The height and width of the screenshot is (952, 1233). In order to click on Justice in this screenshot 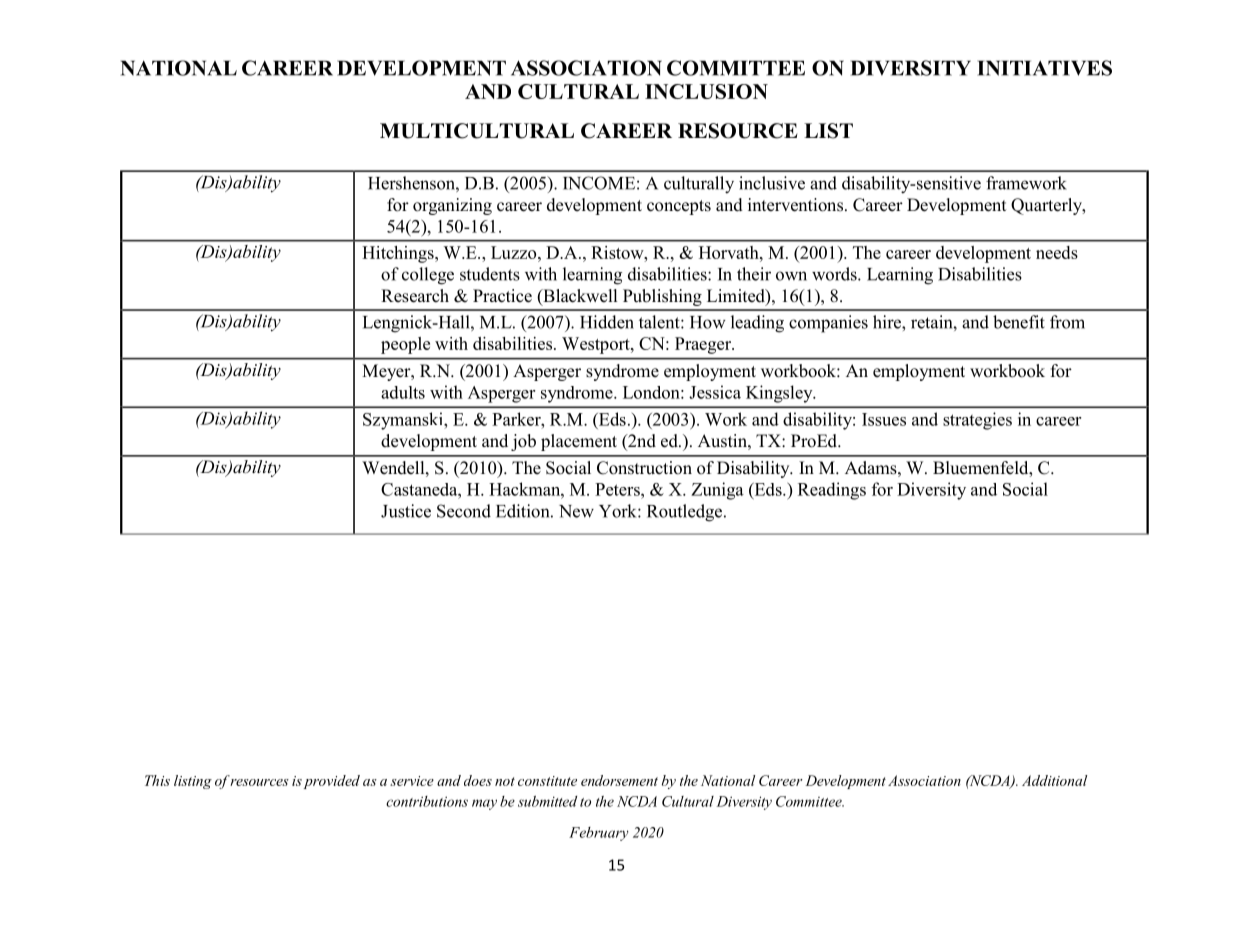, I will do `click(406, 511)`.
